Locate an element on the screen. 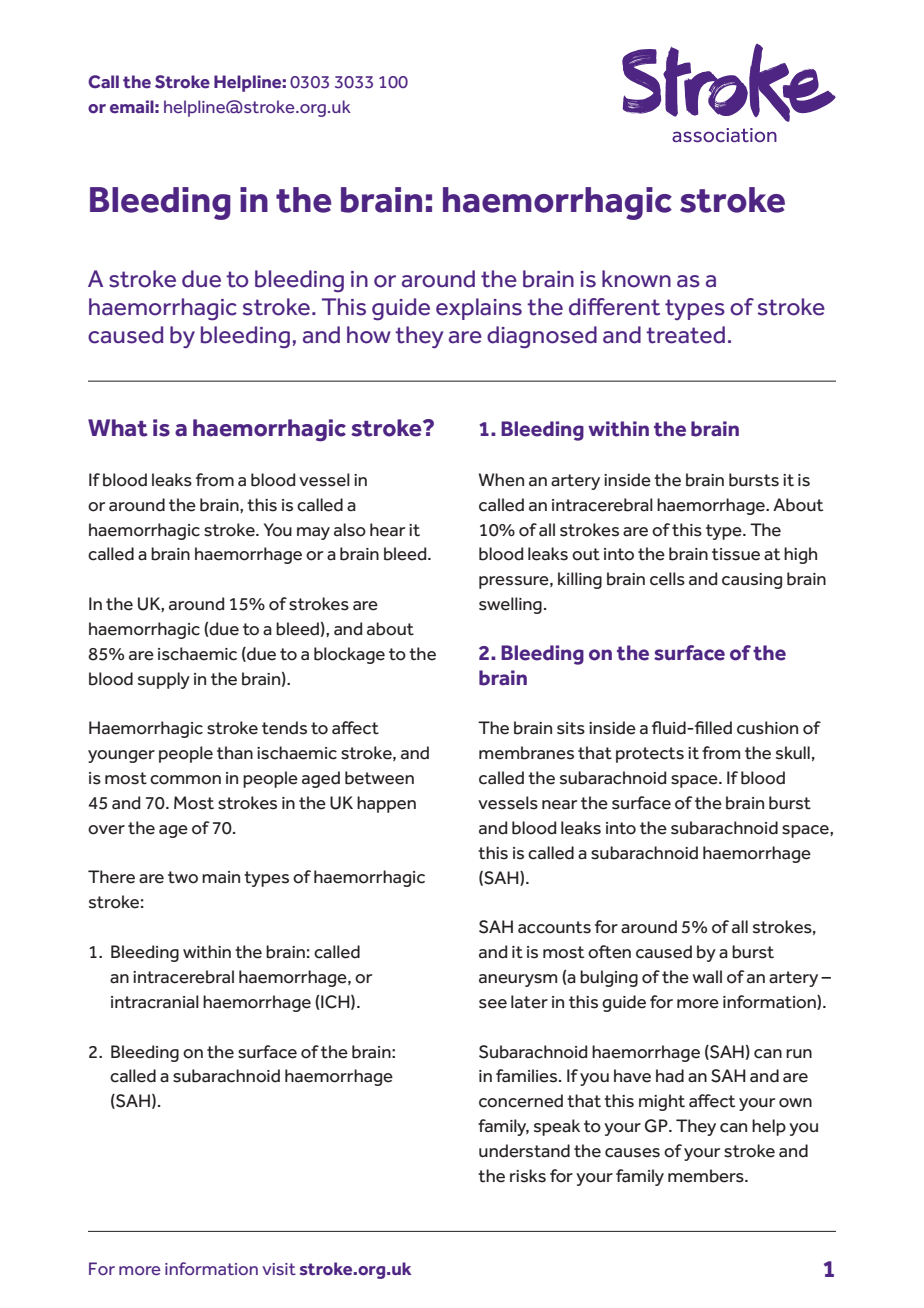 The image size is (924, 1308). visit is located at coordinates (279, 1269).
